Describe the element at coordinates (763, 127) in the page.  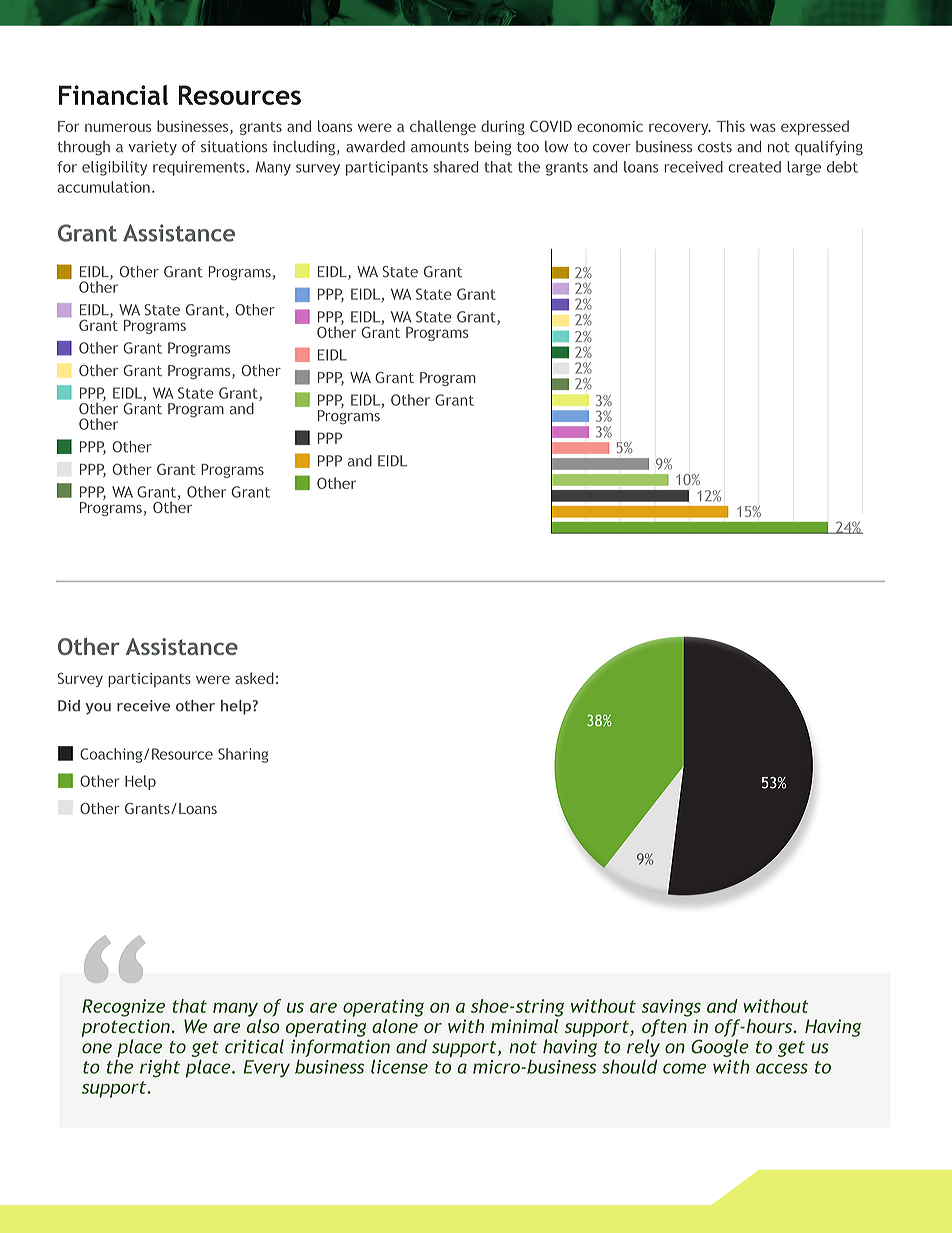
I see `was` at that location.
